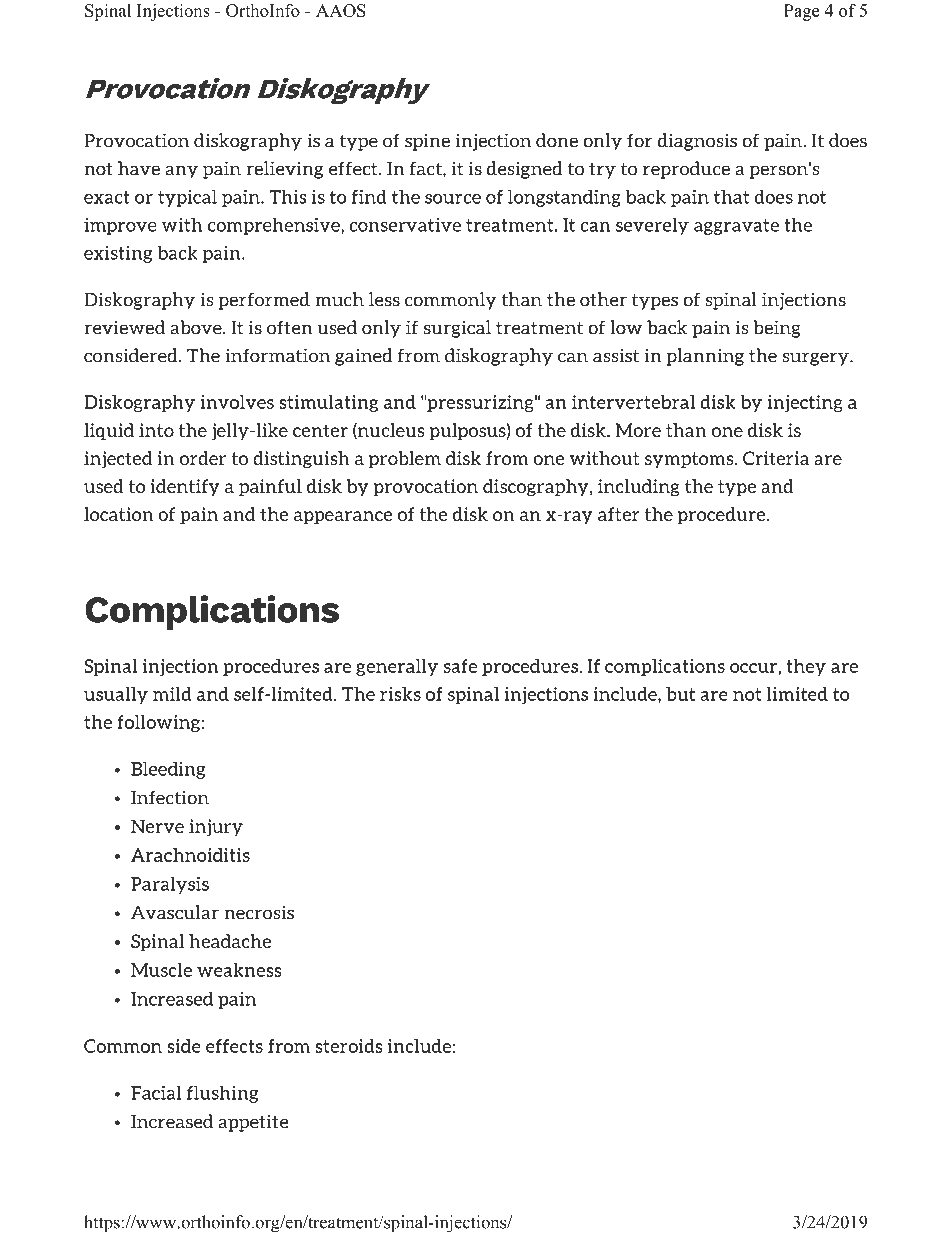 The image size is (952, 1233). I want to click on Page, so click(801, 12).
